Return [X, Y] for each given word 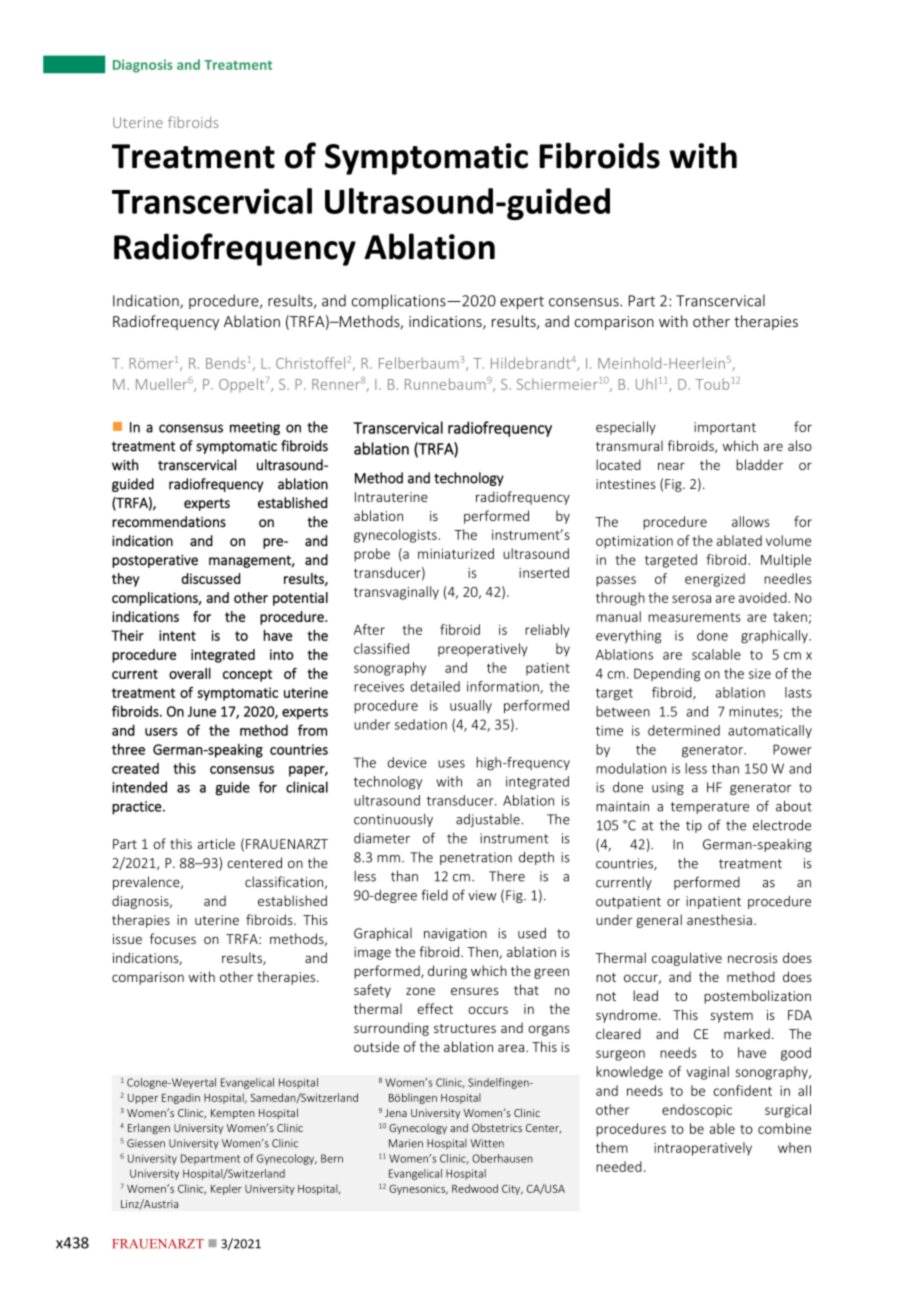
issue [127, 939]
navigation [455, 934]
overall [190, 673]
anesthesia [719, 919]
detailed [435, 686]
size [760, 673]
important [725, 428]
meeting [255, 428]
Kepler [226, 1189]
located [618, 464]
